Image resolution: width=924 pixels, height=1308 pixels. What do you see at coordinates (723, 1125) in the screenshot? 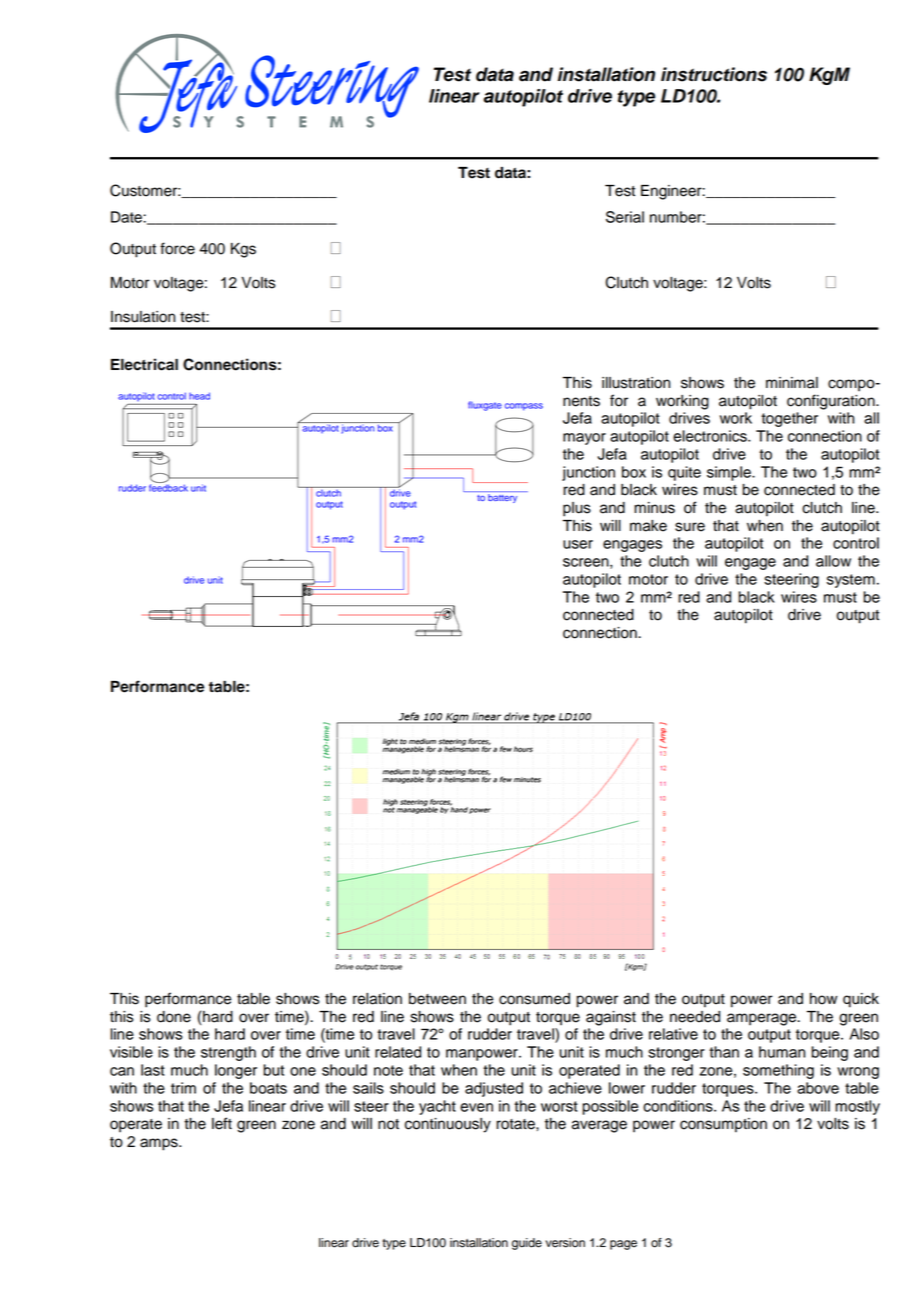
I see `consumption` at bounding box center [723, 1125].
